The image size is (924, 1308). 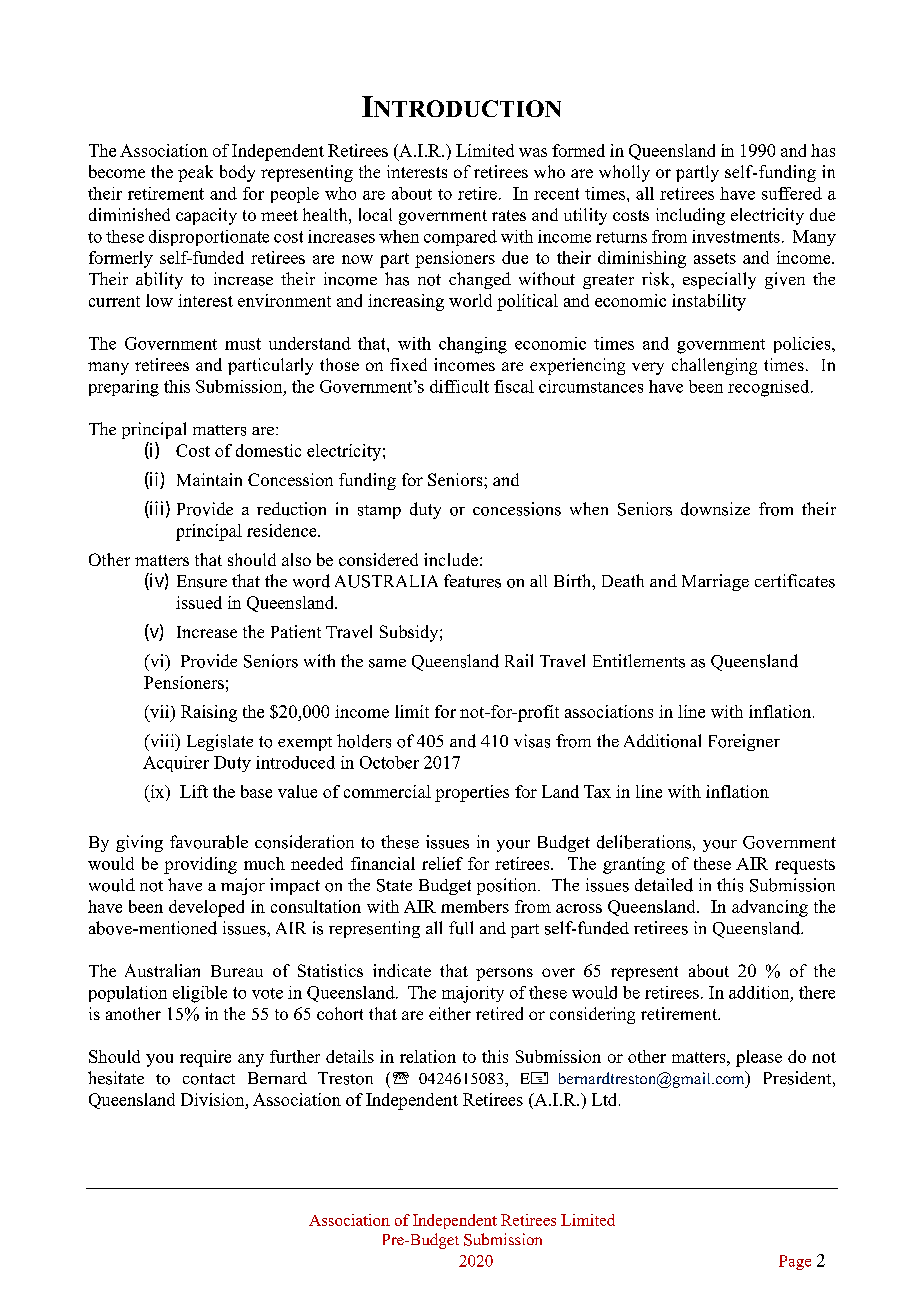 I want to click on relief, so click(x=442, y=863).
